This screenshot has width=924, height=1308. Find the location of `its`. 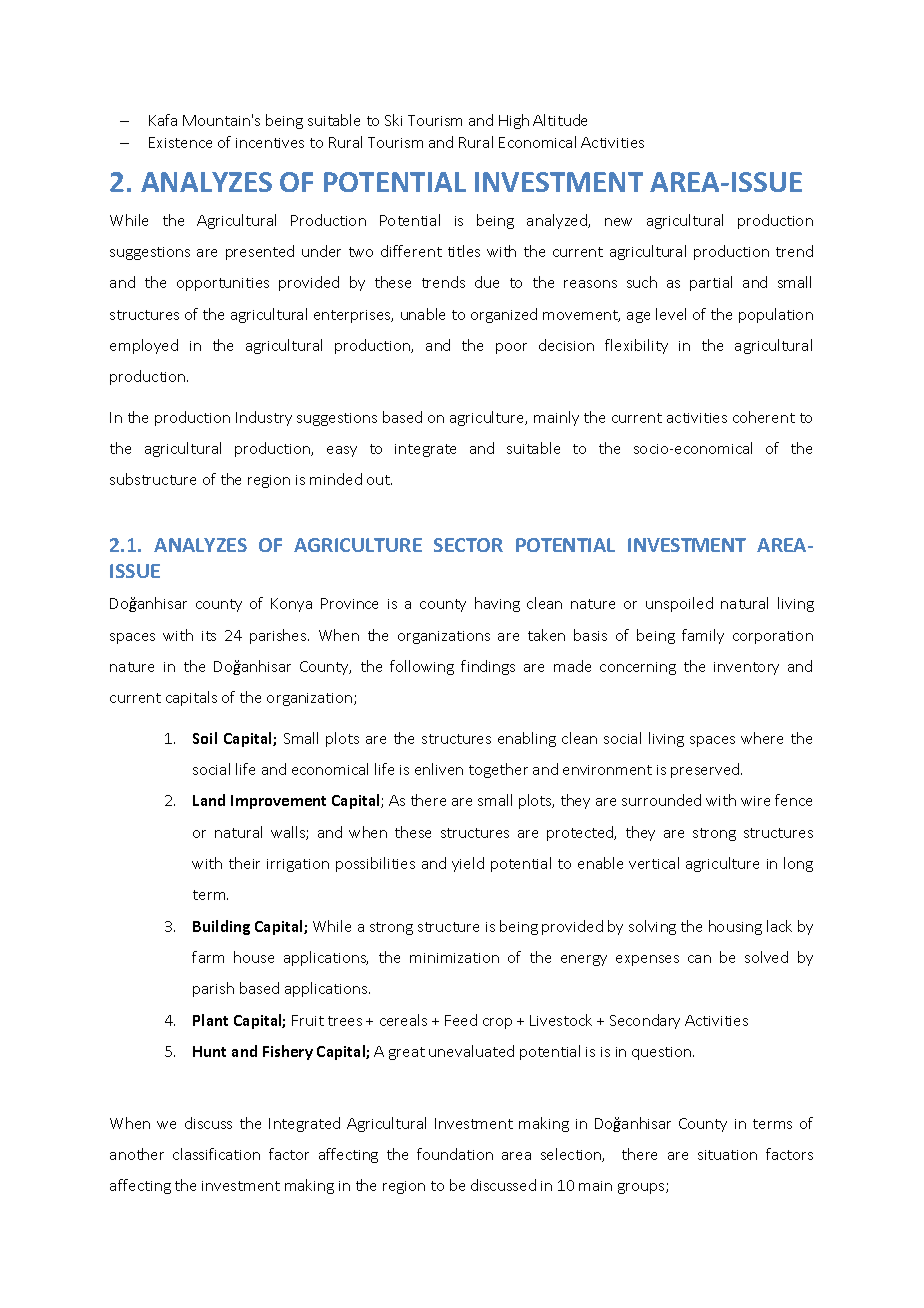

its is located at coordinates (209, 636).
